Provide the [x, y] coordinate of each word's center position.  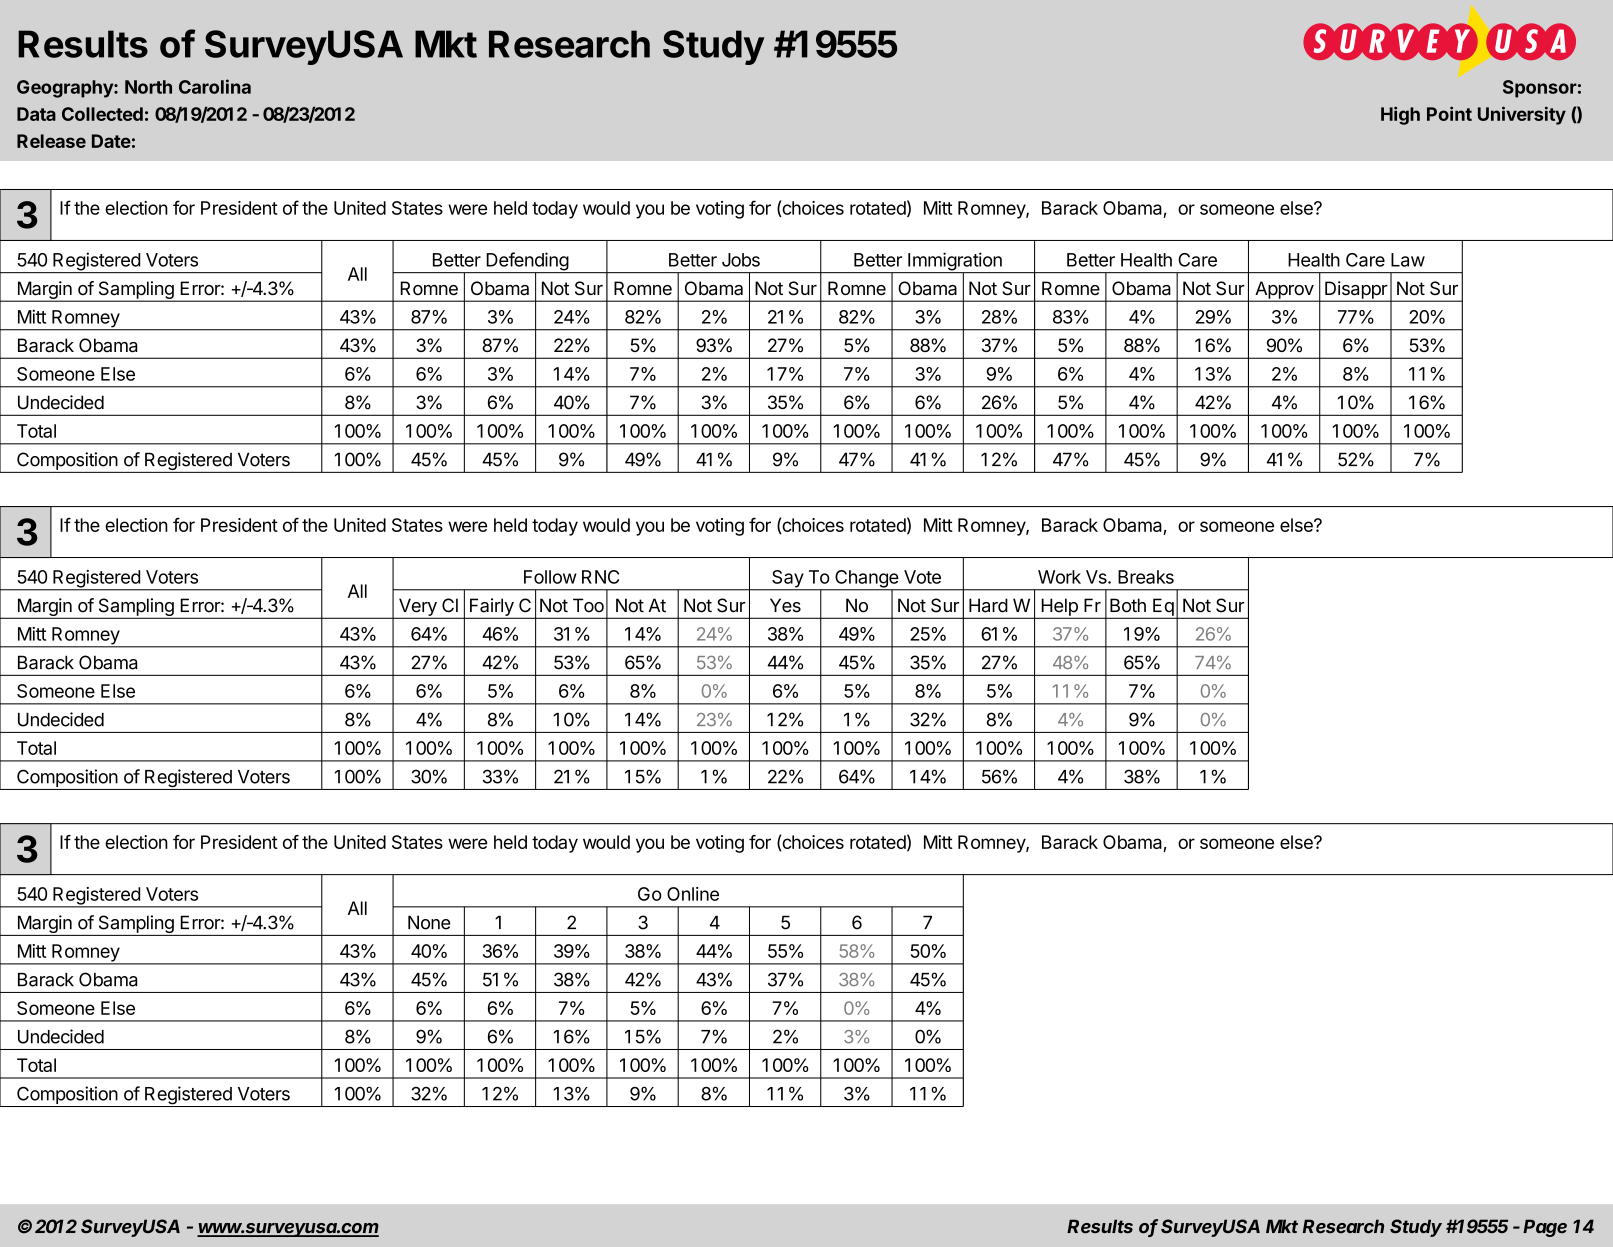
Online [693, 894]
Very [418, 608]
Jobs [741, 260]
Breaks [1146, 577]
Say [787, 580]
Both [1128, 605]
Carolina [215, 86]
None [429, 922]
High [1400, 115]
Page [1545, 1228]
